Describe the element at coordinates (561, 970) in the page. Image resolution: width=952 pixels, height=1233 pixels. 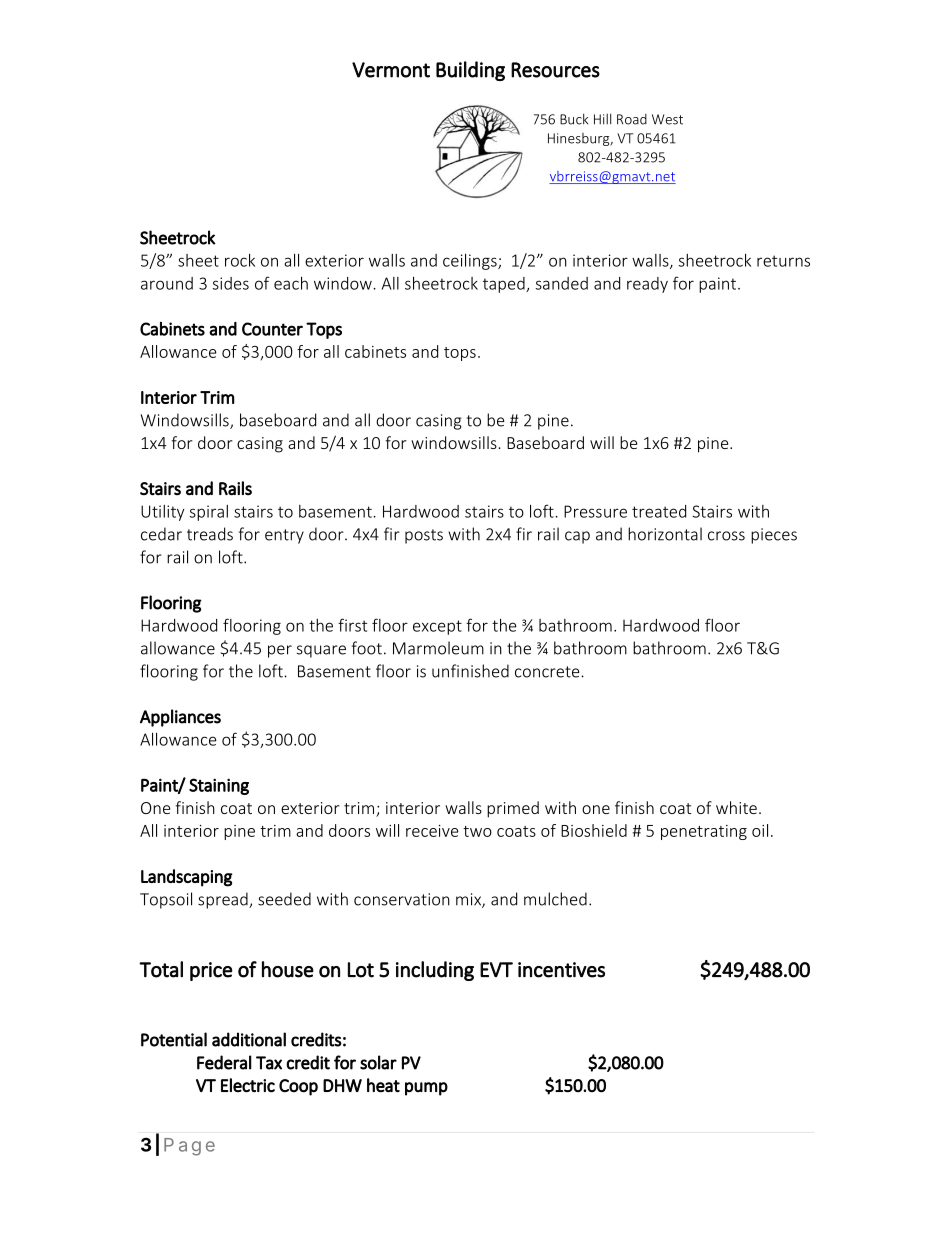
I see `incentives` at that location.
